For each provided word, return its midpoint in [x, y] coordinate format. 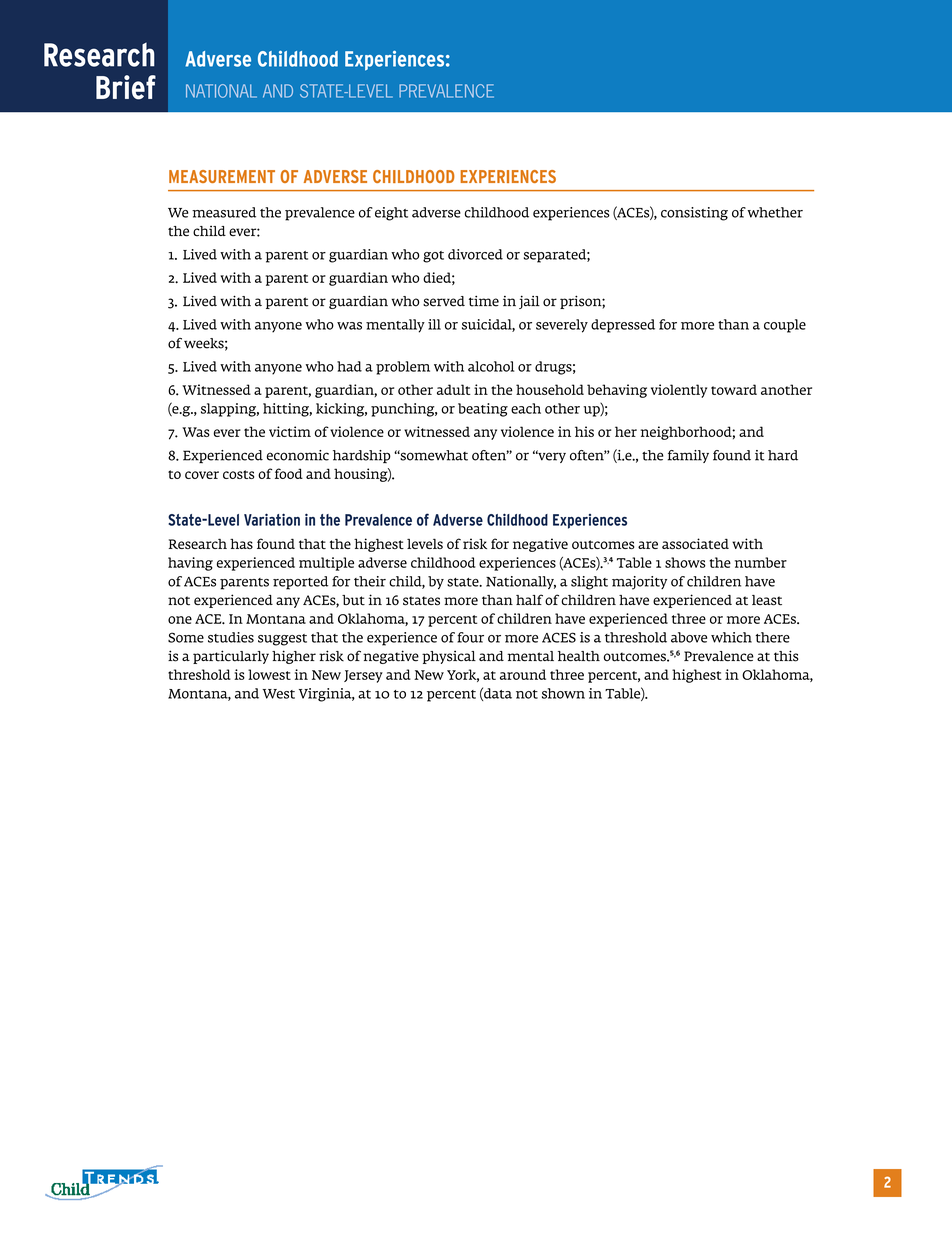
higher [294, 657]
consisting [694, 214]
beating [483, 410]
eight [391, 214]
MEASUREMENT [222, 176]
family [688, 456]
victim [290, 431]
